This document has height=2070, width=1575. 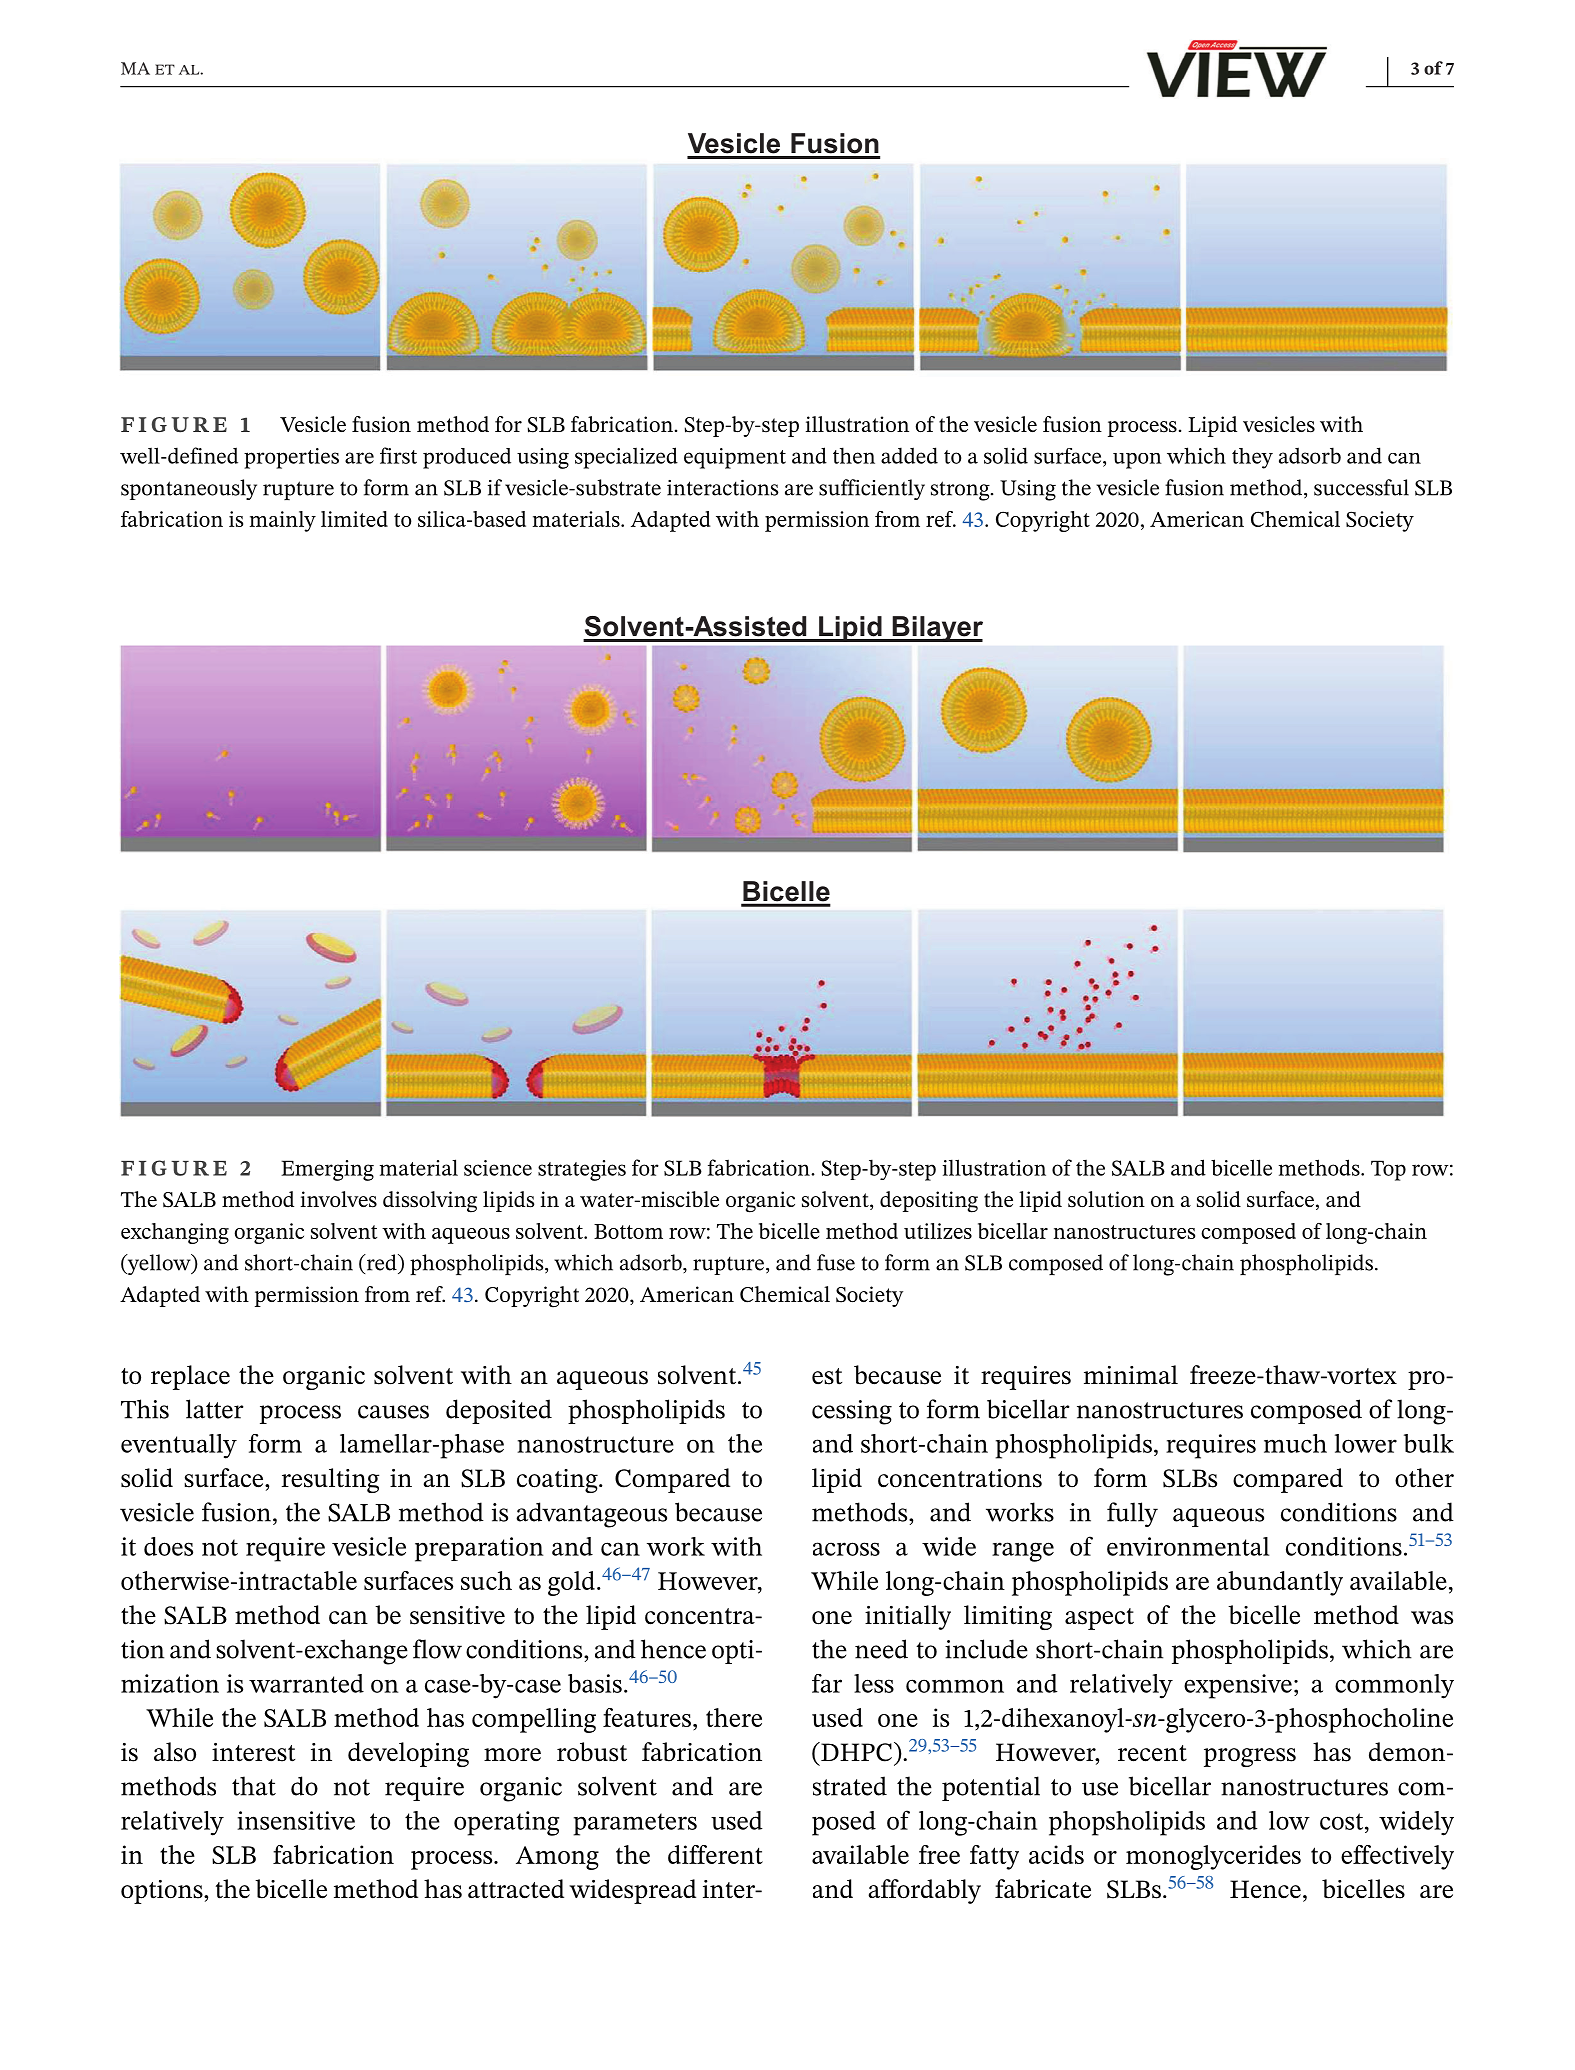 I want to click on that, so click(x=254, y=1786).
